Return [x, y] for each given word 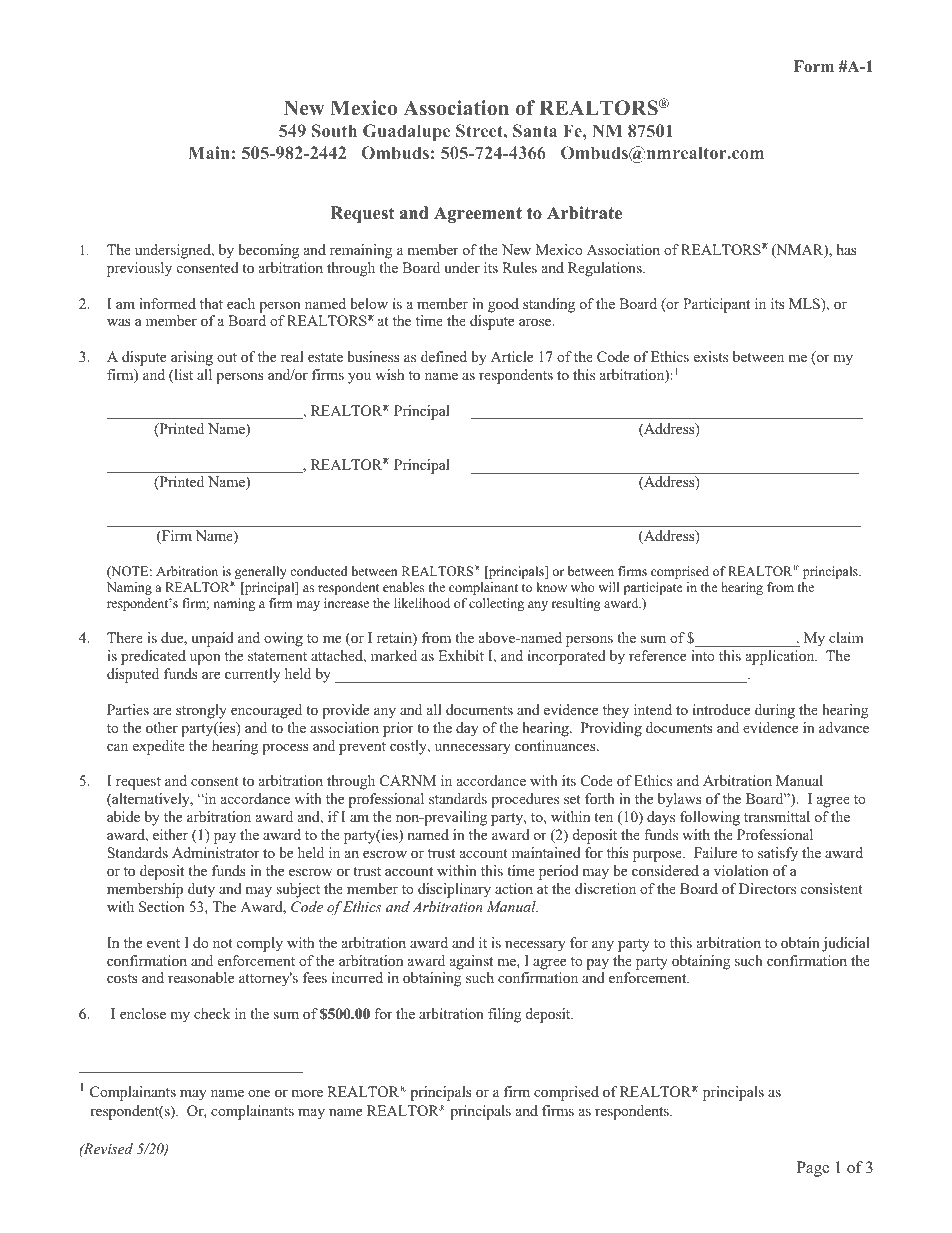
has [847, 249]
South [334, 130]
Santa [535, 130]
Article [512, 356]
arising [192, 358]
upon [205, 659]
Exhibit [461, 655]
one [259, 1093]
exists [711, 356]
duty [201, 890]
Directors [767, 888]
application [781, 657]
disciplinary [454, 890]
